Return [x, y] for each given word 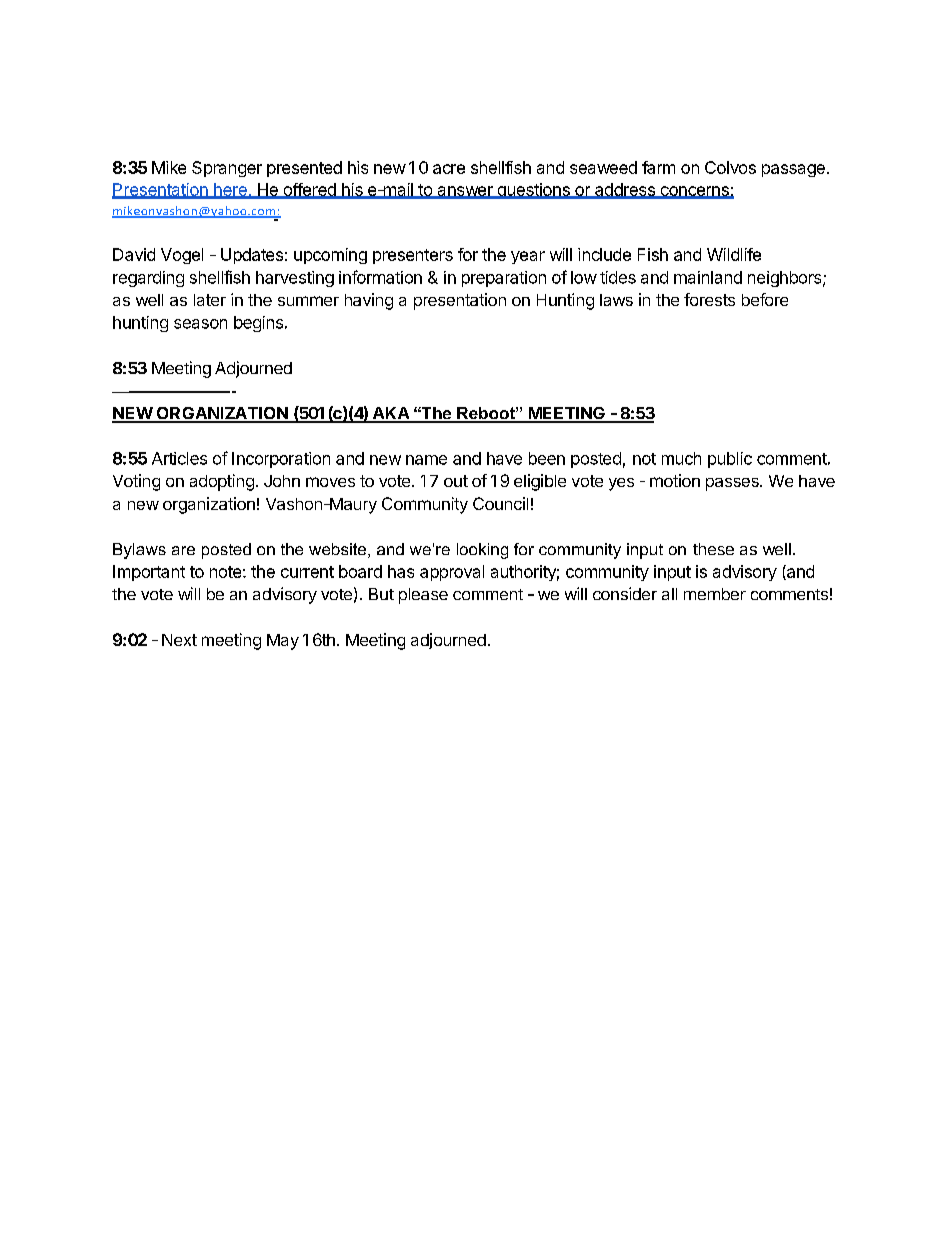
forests [709, 299]
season [200, 324]
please [423, 596]
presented [304, 169]
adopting [222, 482]
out [456, 481]
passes [733, 484]
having [369, 301]
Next [179, 640]
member [715, 594]
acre [449, 169]
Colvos [730, 167]
